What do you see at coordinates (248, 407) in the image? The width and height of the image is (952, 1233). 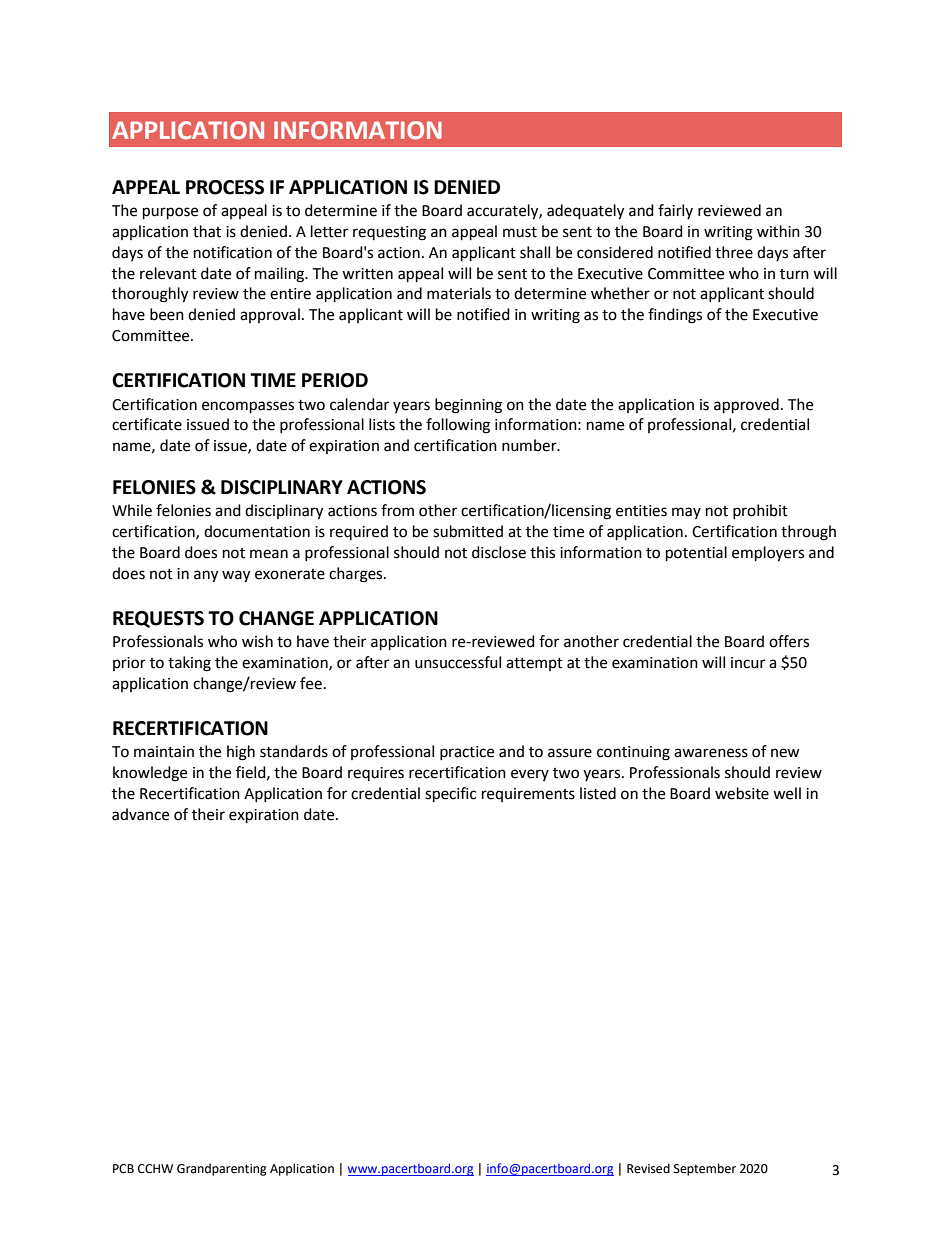 I see `encompasses` at bounding box center [248, 407].
